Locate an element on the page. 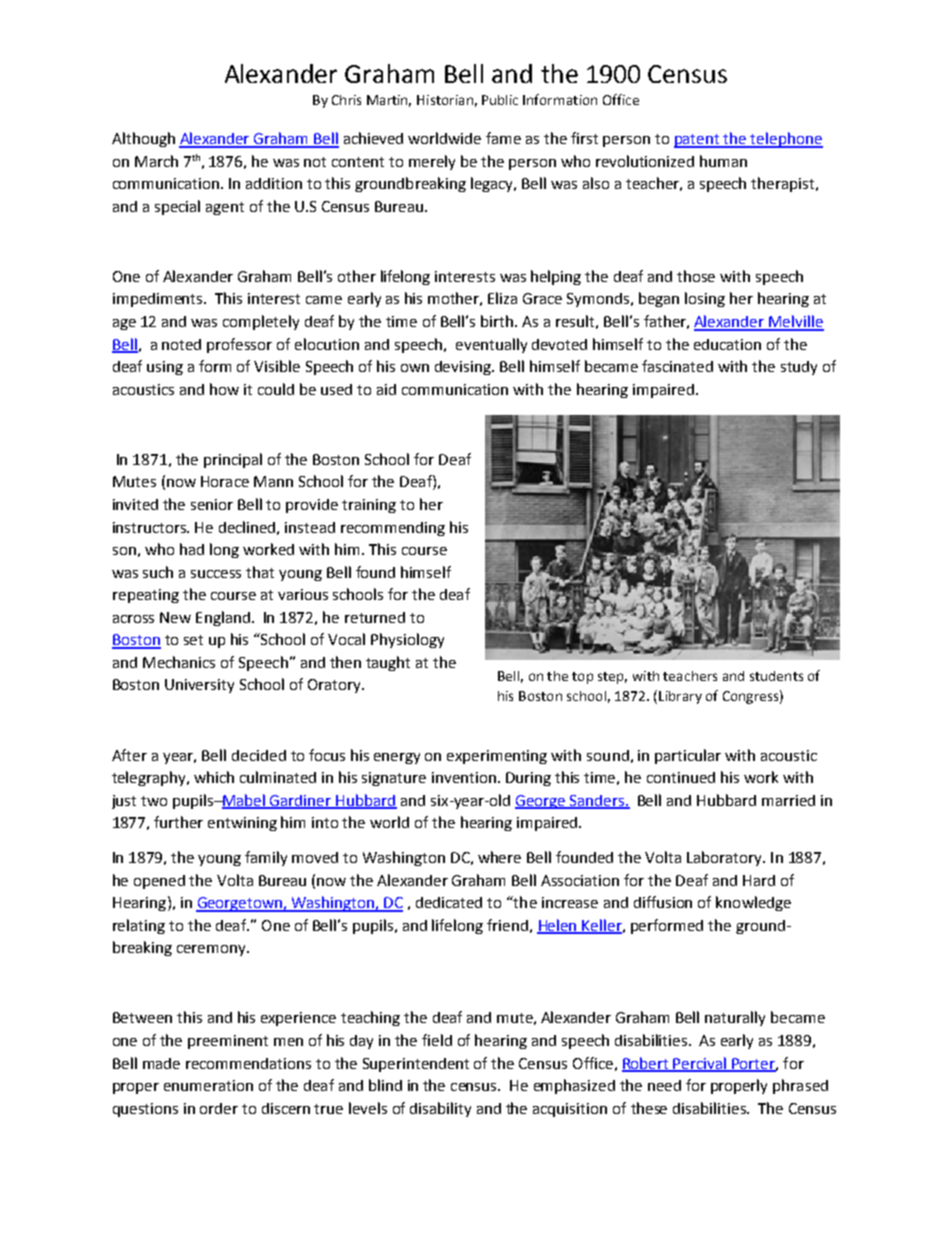  Although is located at coordinates (143, 139).
